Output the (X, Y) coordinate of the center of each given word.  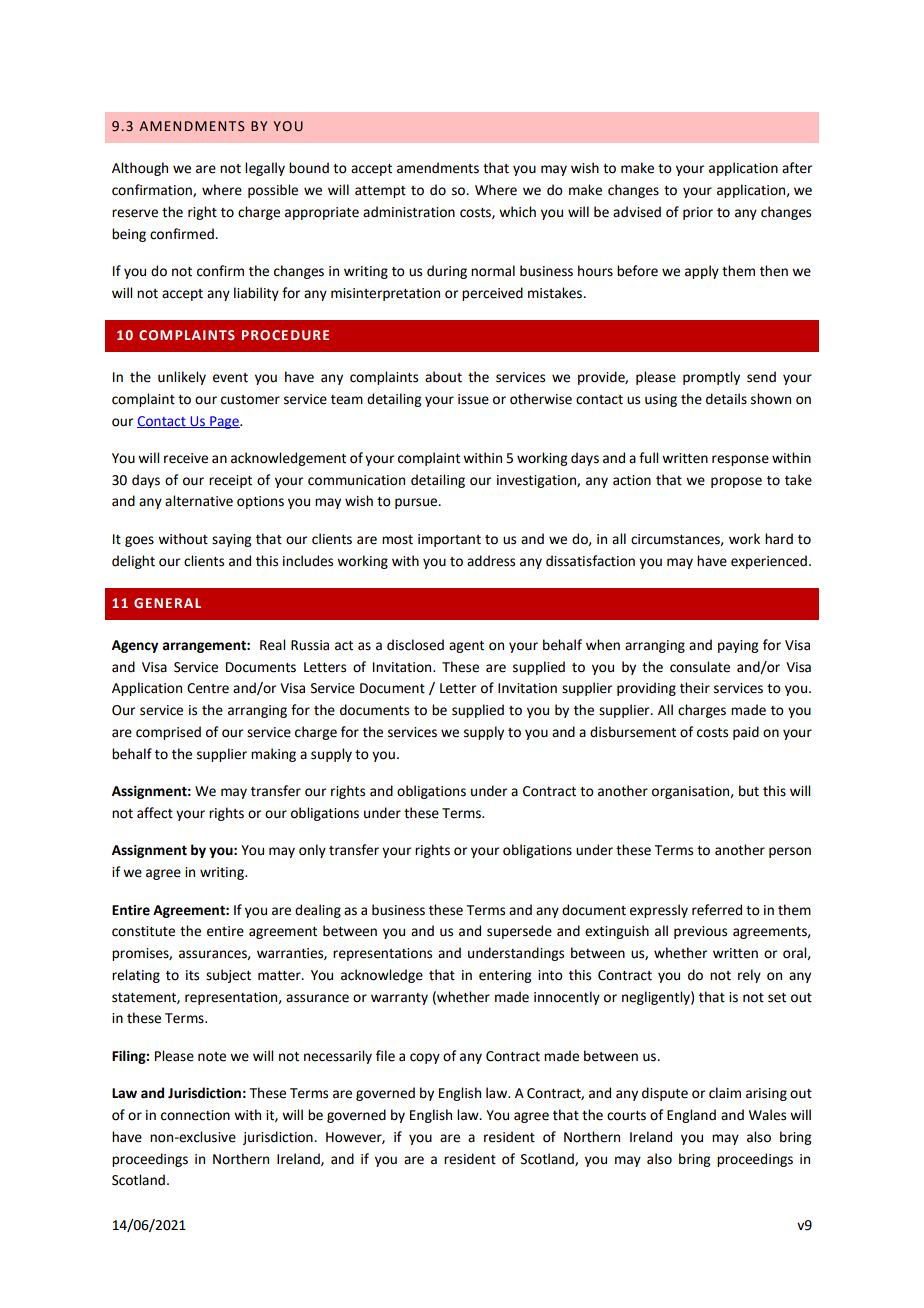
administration (409, 212)
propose (736, 482)
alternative (199, 501)
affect (155, 813)
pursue (417, 503)
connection (195, 1115)
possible (273, 191)
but (749, 791)
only (312, 851)
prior (698, 213)
